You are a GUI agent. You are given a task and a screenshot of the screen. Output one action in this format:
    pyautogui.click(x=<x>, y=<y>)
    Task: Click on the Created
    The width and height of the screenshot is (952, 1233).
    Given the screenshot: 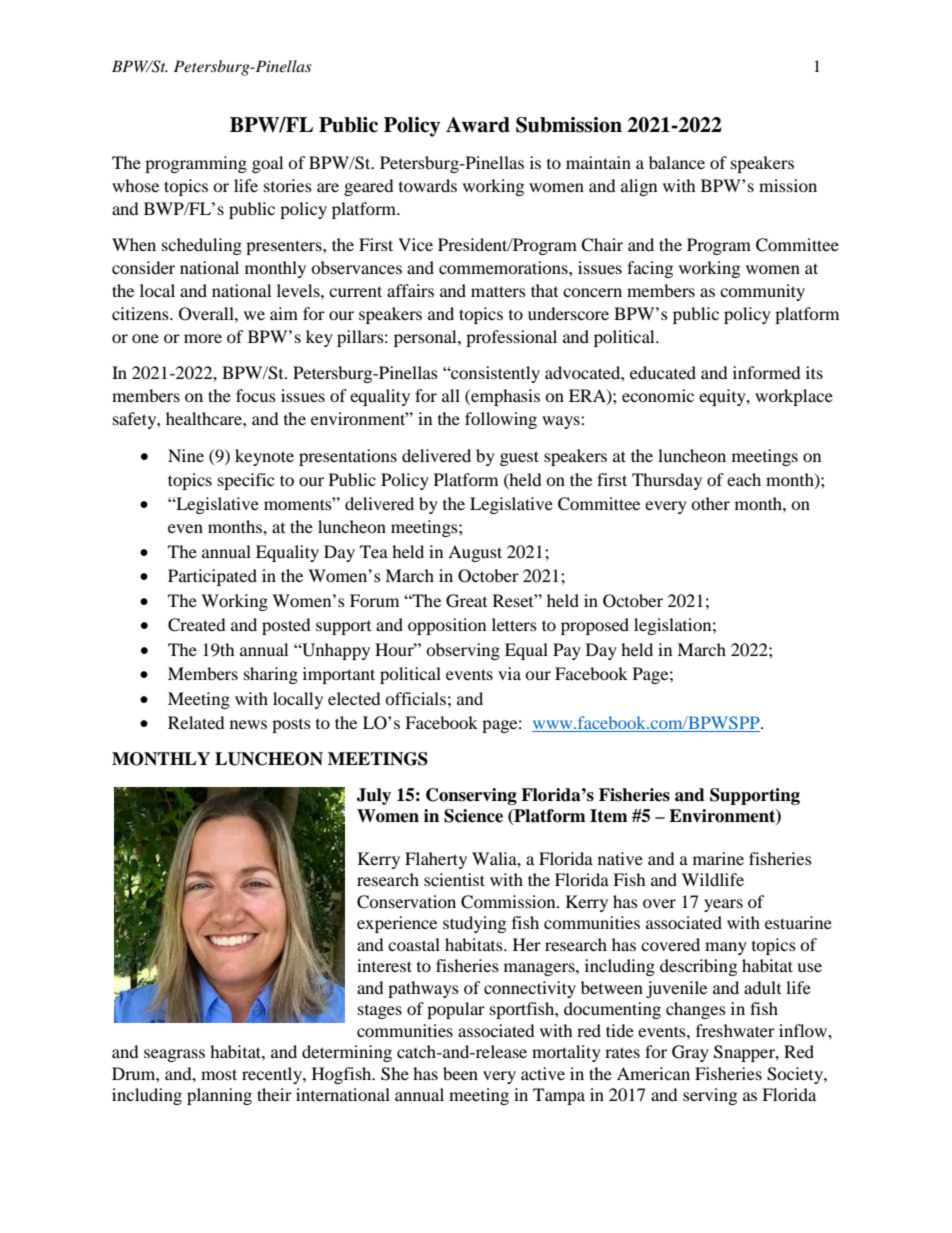 What is the action you would take?
    pyautogui.click(x=197, y=625)
